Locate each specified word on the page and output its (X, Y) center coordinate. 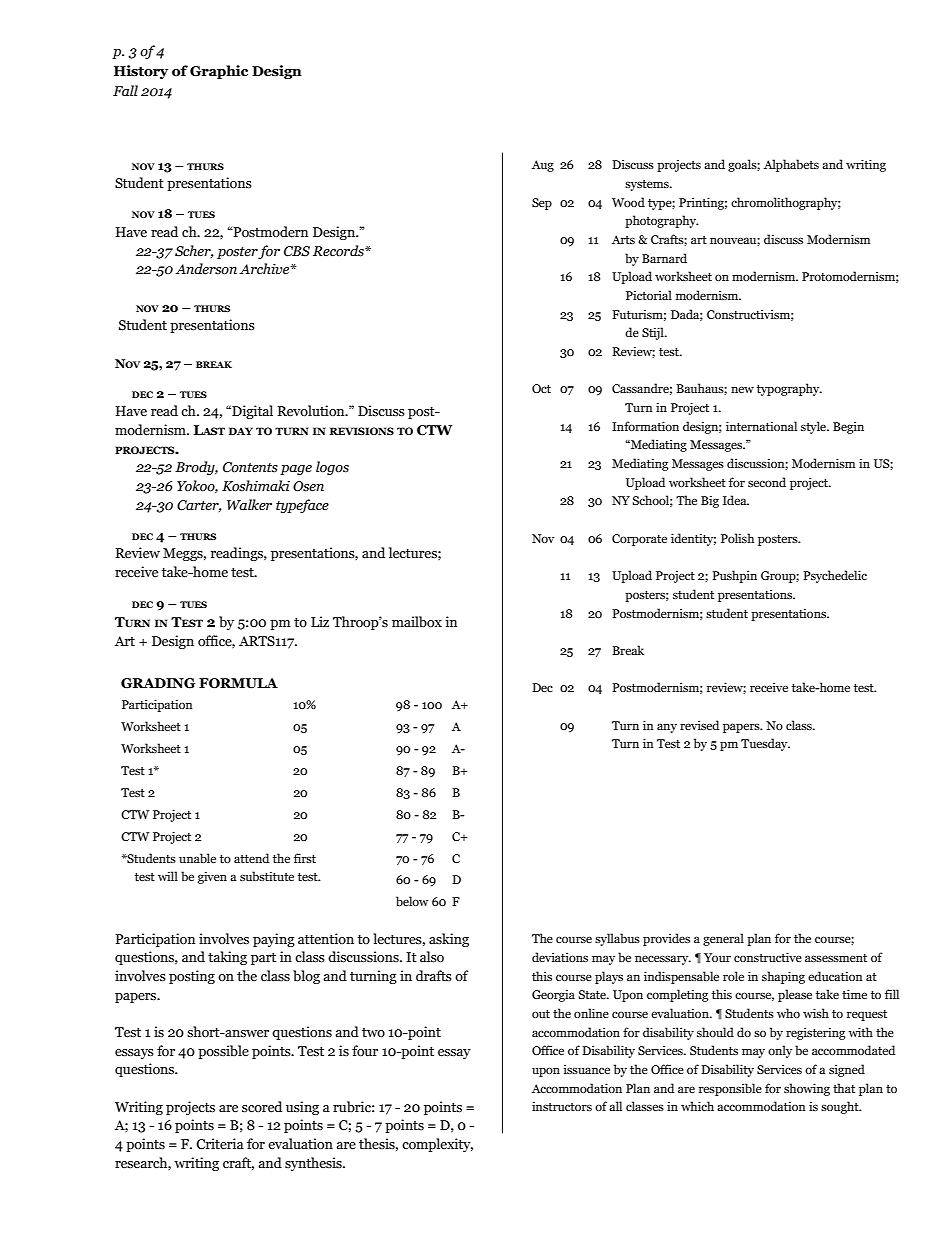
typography (789, 389)
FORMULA (238, 683)
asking (449, 940)
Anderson (206, 269)
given (212, 877)
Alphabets (791, 165)
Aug (543, 166)
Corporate (639, 540)
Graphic (219, 72)
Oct (541, 388)
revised (699, 725)
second (767, 482)
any (667, 728)
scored (262, 1107)
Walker (249, 504)
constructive (768, 957)
